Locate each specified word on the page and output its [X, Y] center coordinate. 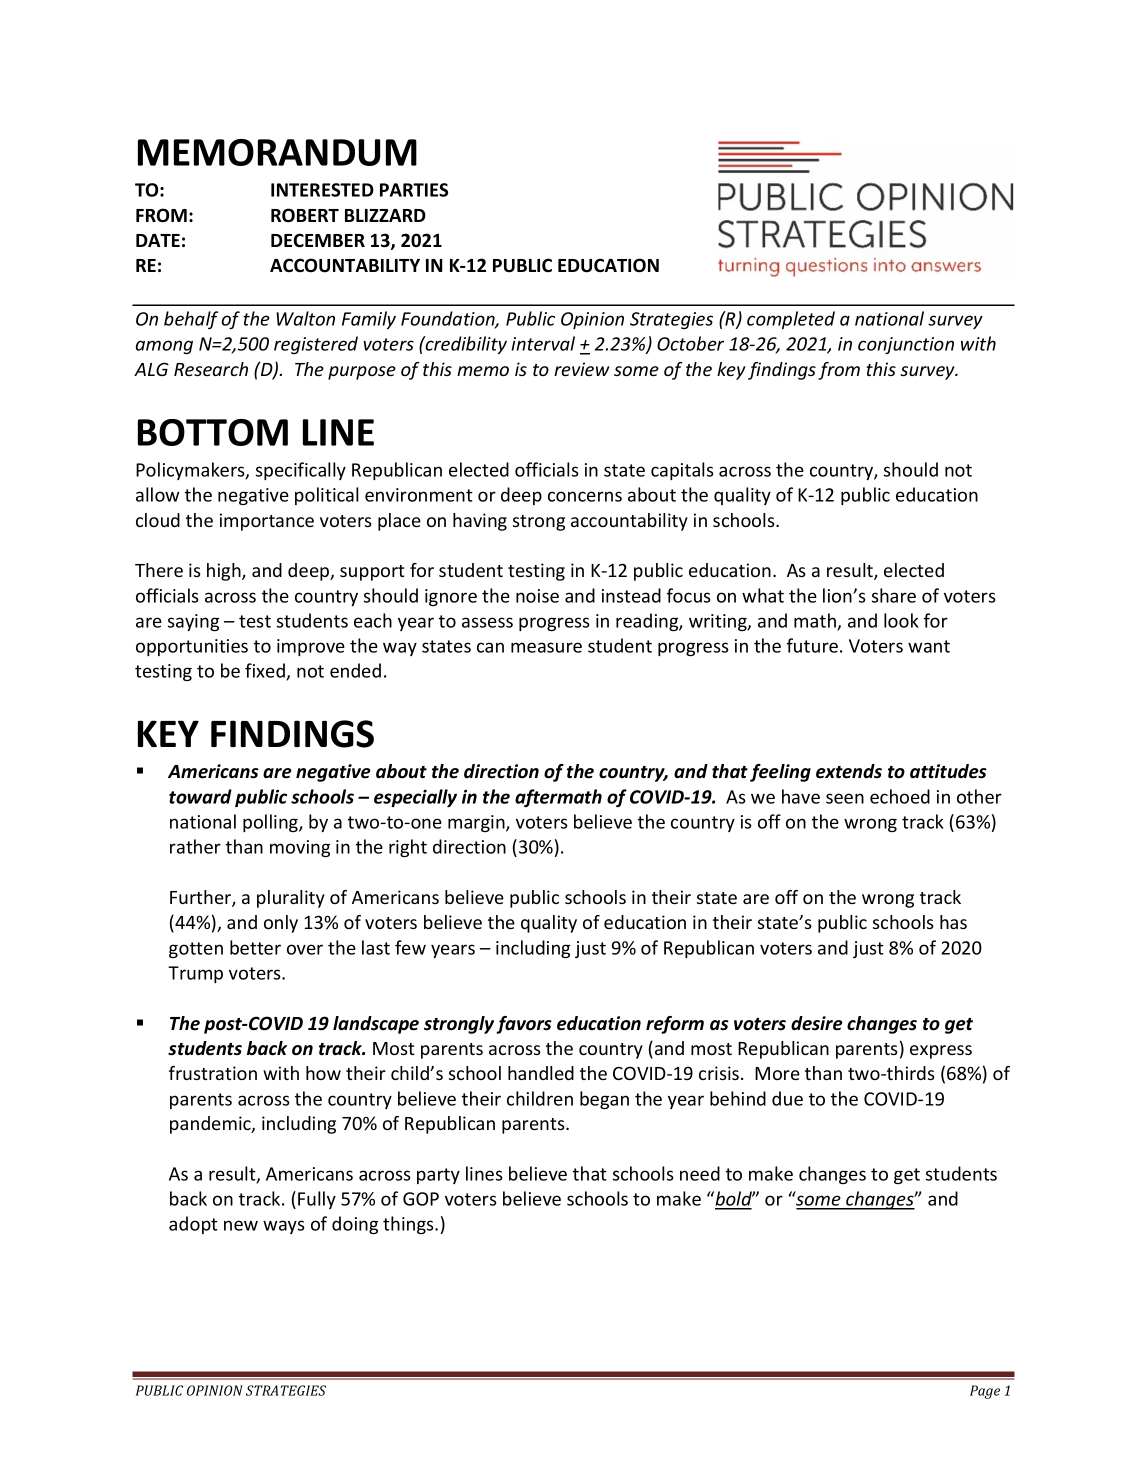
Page [985, 1392]
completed [791, 320]
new [241, 1225]
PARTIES [414, 190]
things [409, 1225]
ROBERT [305, 215]
